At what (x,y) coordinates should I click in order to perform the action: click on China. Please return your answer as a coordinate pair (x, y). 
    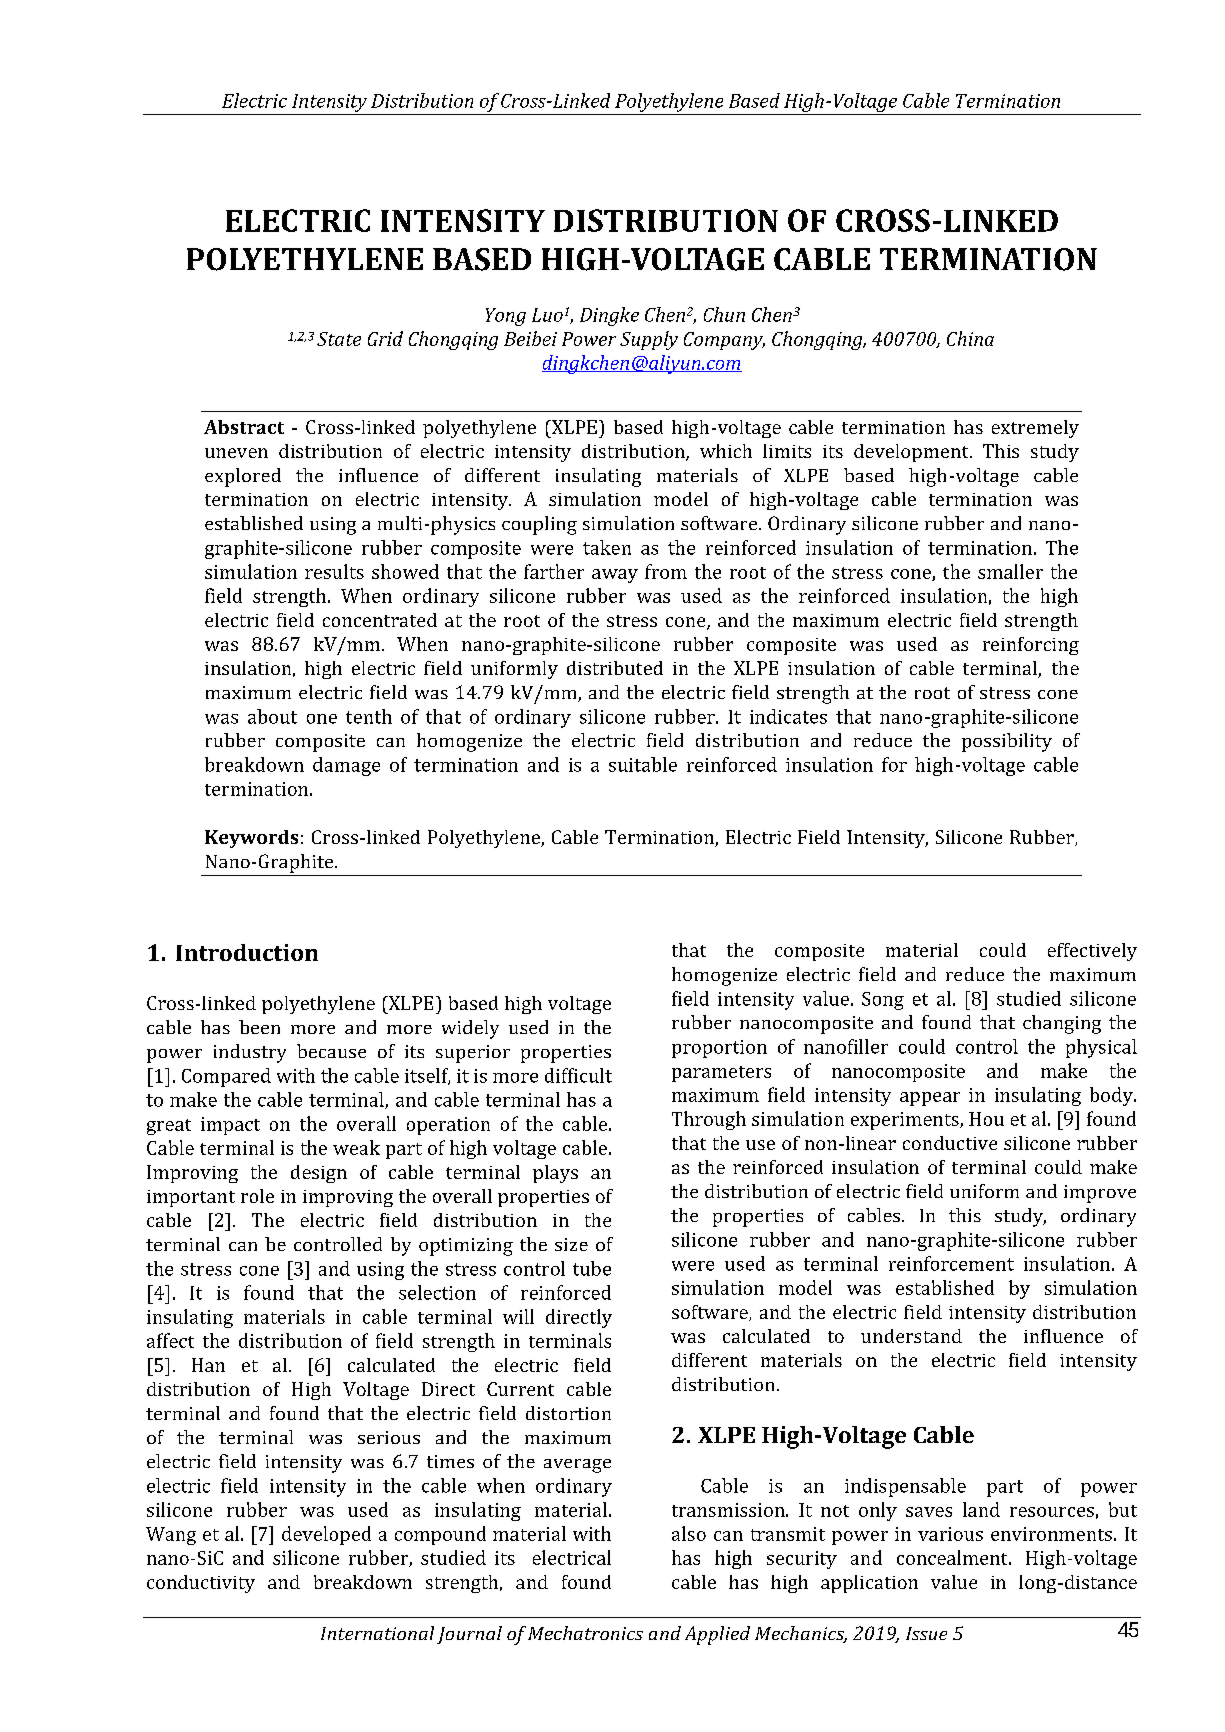
    Looking at the image, I should click on (970, 338).
